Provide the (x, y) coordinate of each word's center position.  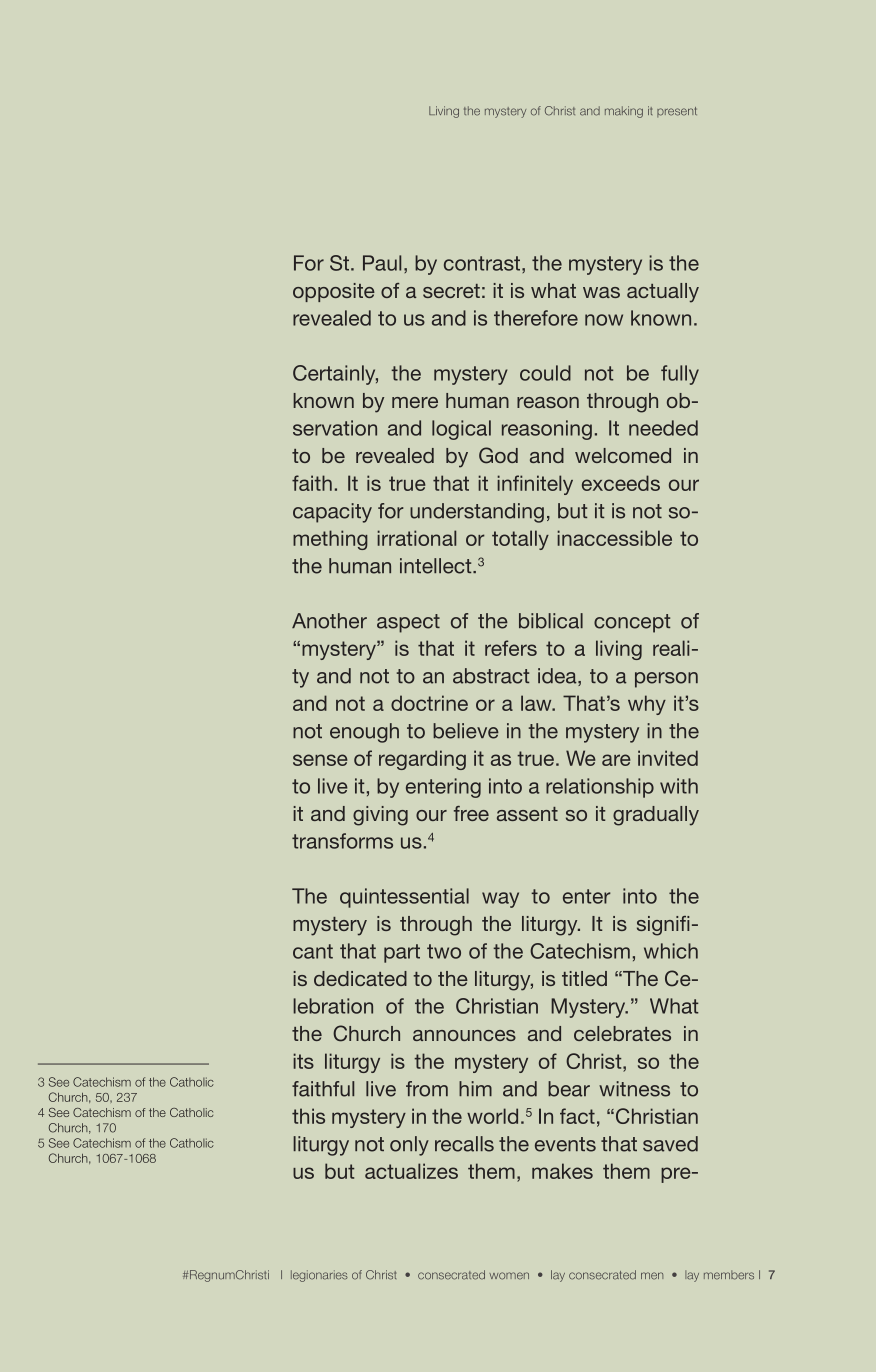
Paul (382, 263)
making (624, 112)
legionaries (319, 1276)
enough (364, 733)
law (537, 703)
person (666, 680)
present (677, 112)
